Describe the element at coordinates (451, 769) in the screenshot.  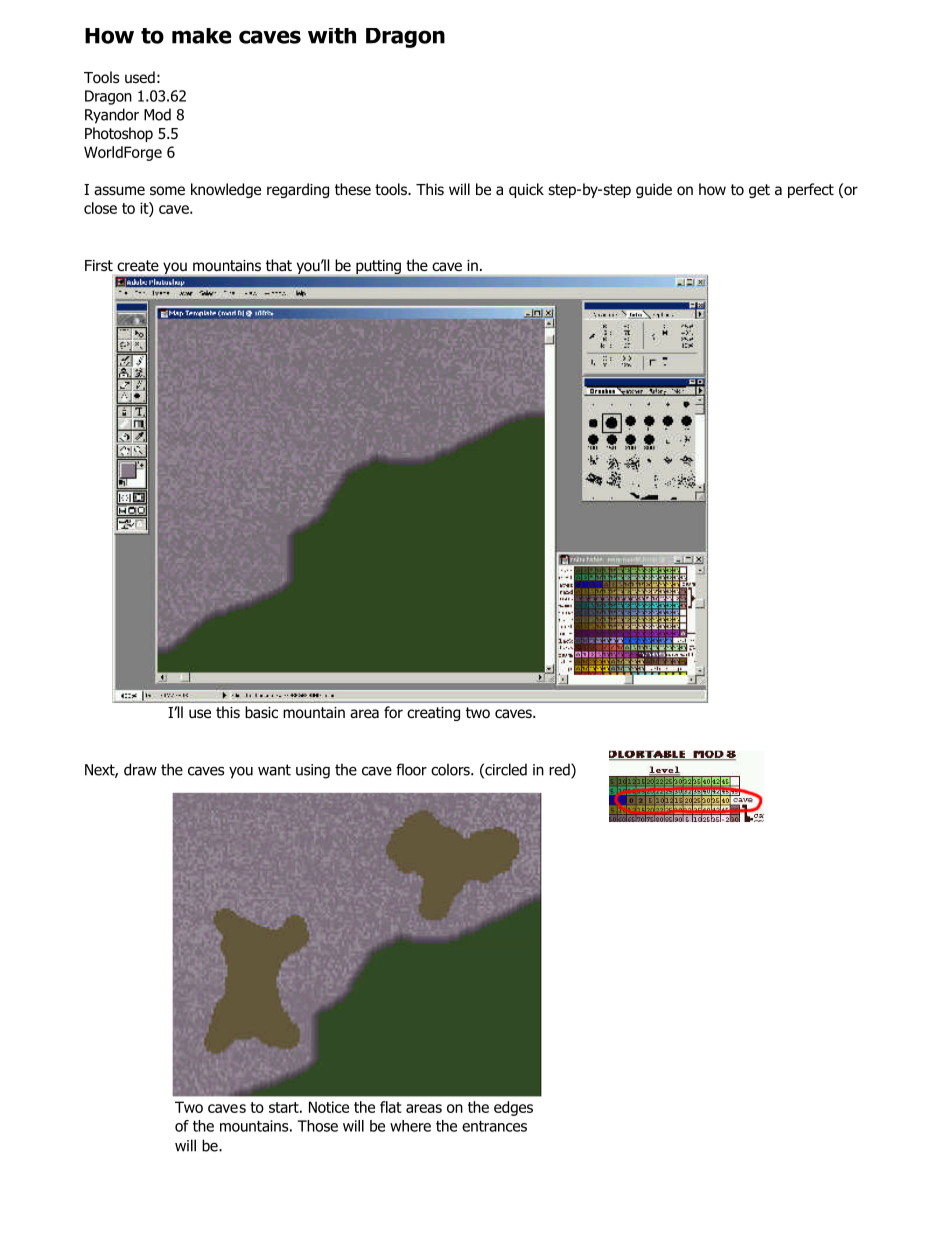
I see `colors` at that location.
